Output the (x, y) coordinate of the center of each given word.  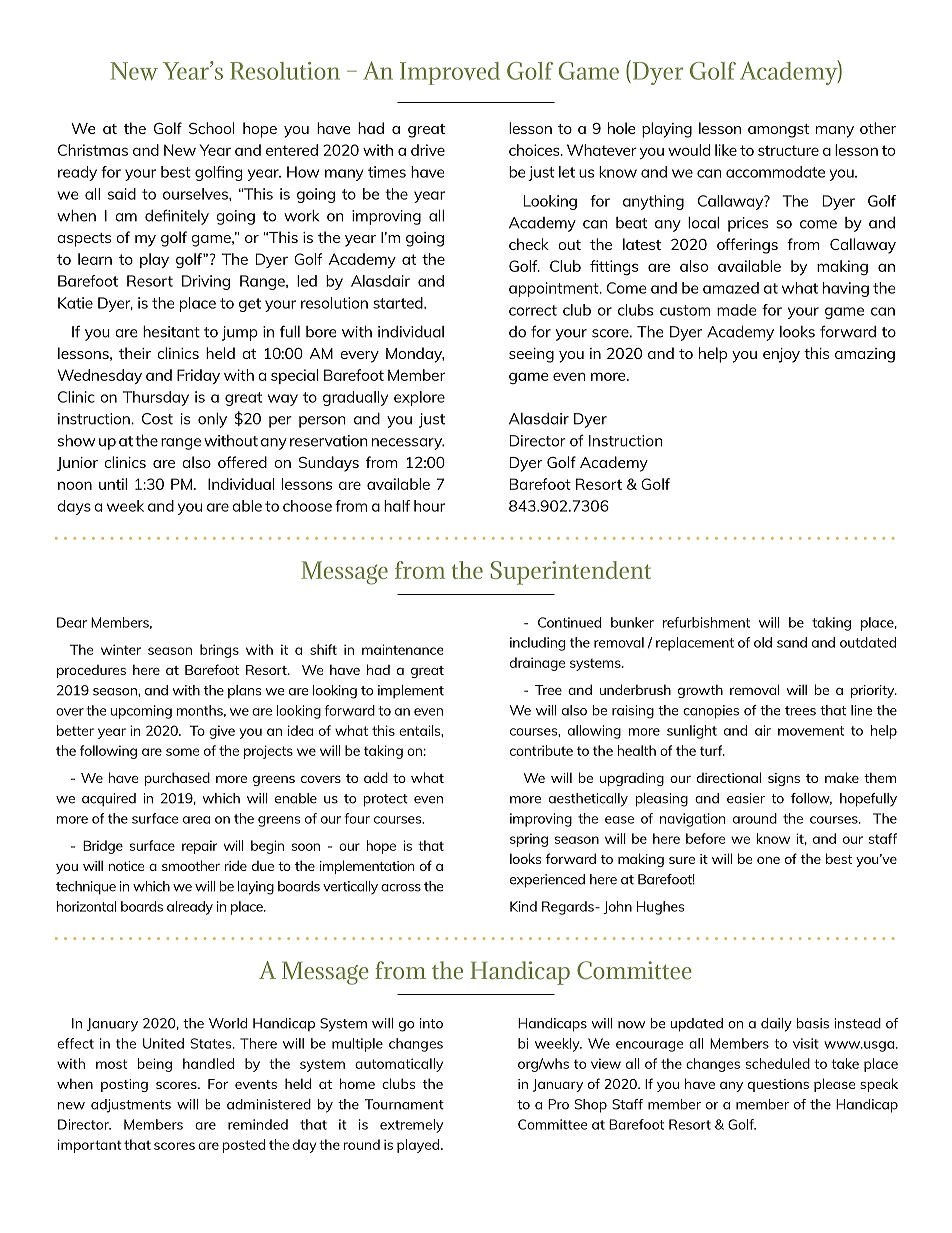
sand (792, 642)
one (768, 860)
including (537, 644)
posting (124, 1085)
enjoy (781, 355)
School (212, 128)
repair (199, 847)
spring (529, 840)
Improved (450, 73)
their (135, 353)
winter (121, 649)
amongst (778, 131)
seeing (531, 355)
